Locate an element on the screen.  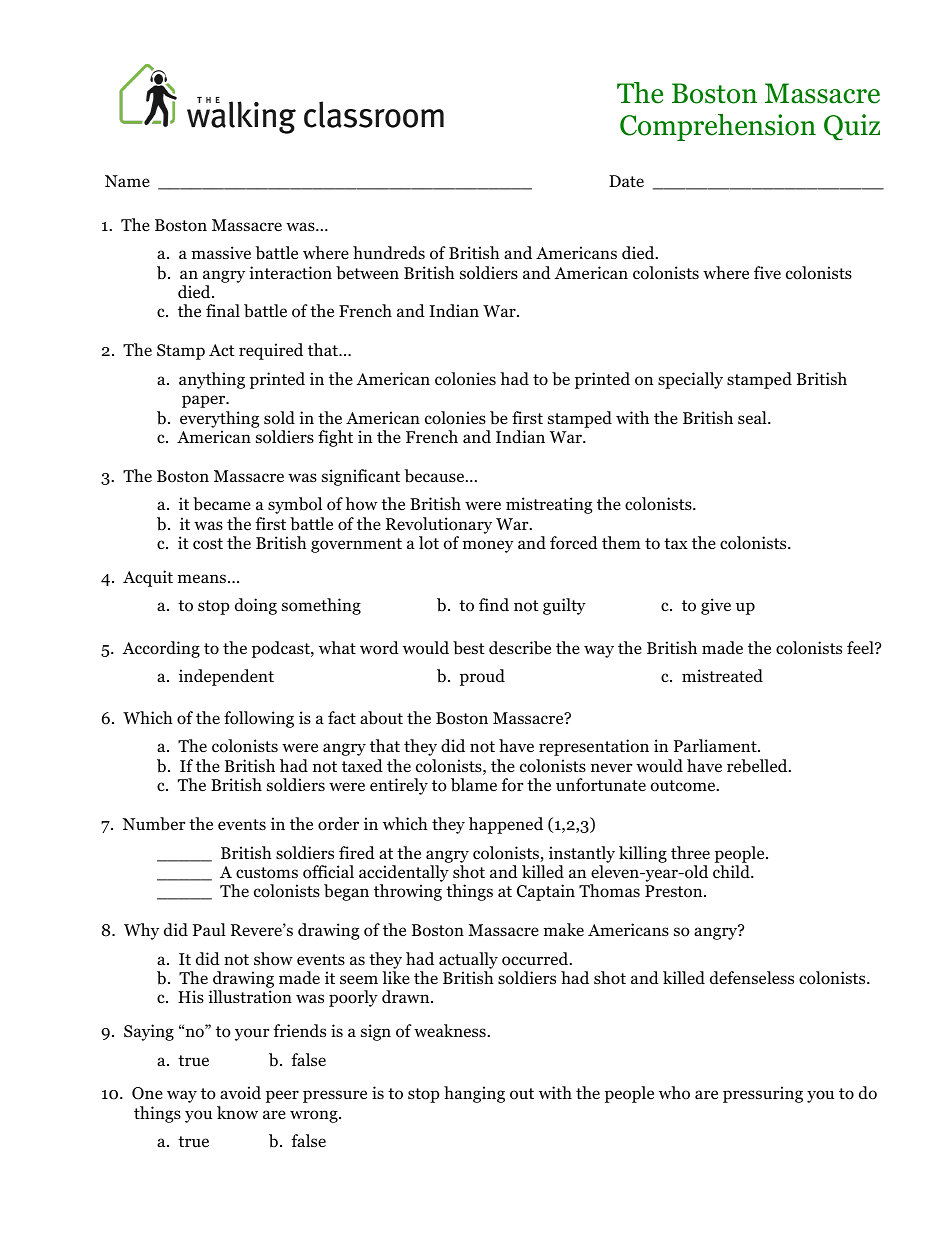
Date is located at coordinates (626, 181).
